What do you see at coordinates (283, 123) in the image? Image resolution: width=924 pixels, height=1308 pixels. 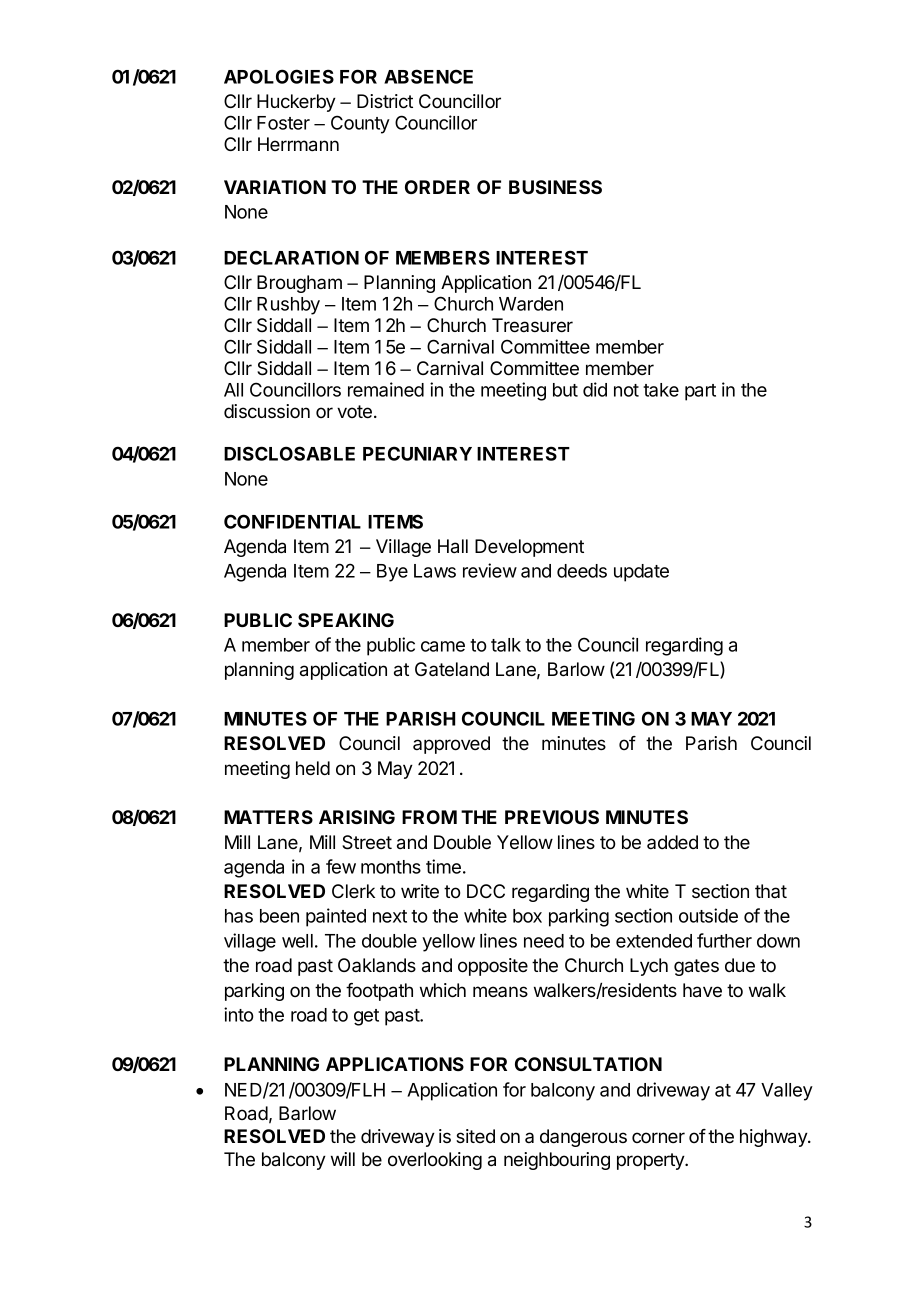 I see `Foster` at bounding box center [283, 123].
